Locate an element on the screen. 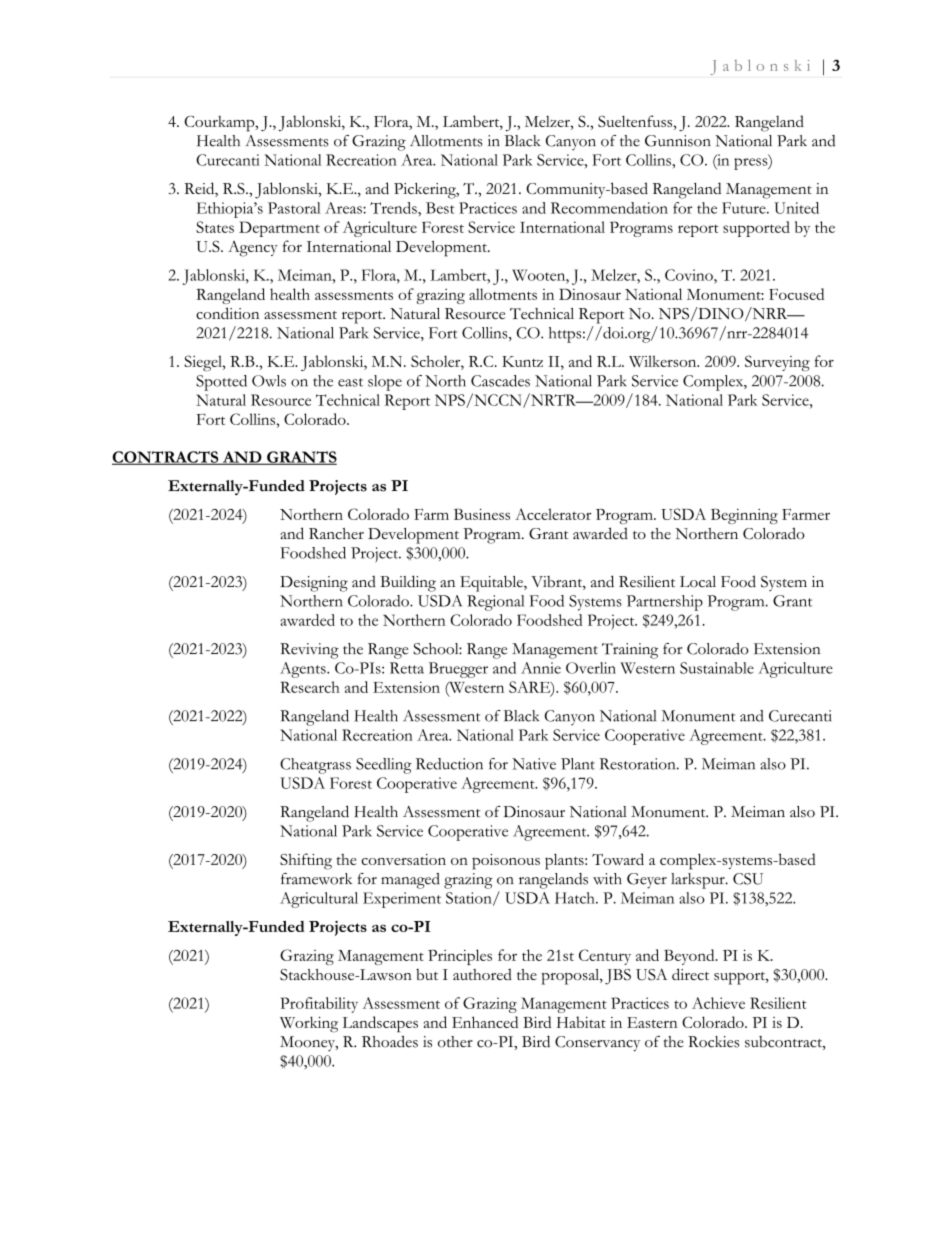  Cascades is located at coordinates (500, 381).
